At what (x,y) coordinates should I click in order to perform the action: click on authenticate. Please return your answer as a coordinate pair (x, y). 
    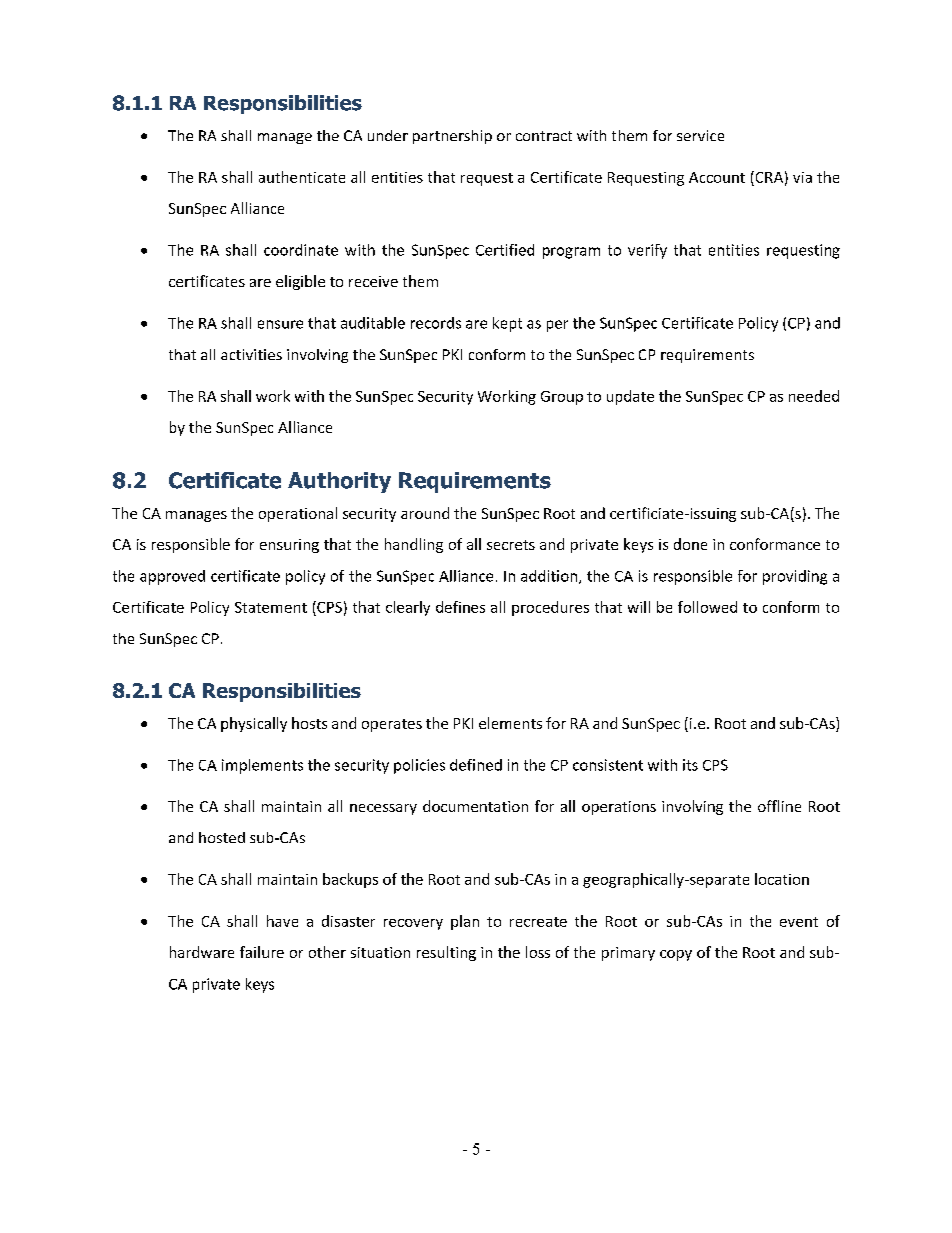
    Looking at the image, I should click on (302, 177).
